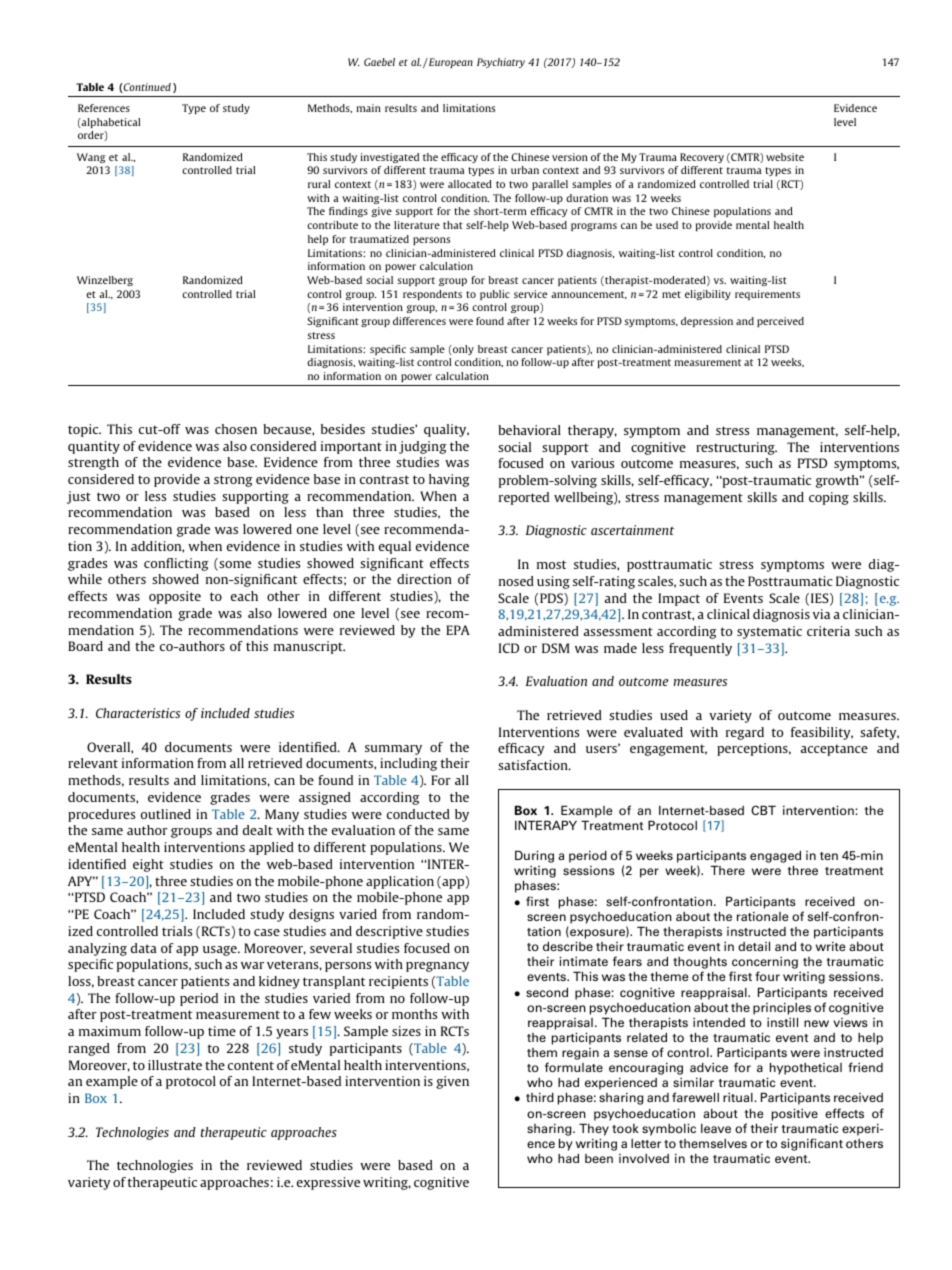 This page has height=1270, width=952. Describe the element at coordinates (785, 157) in the page. I see `website` at that location.
